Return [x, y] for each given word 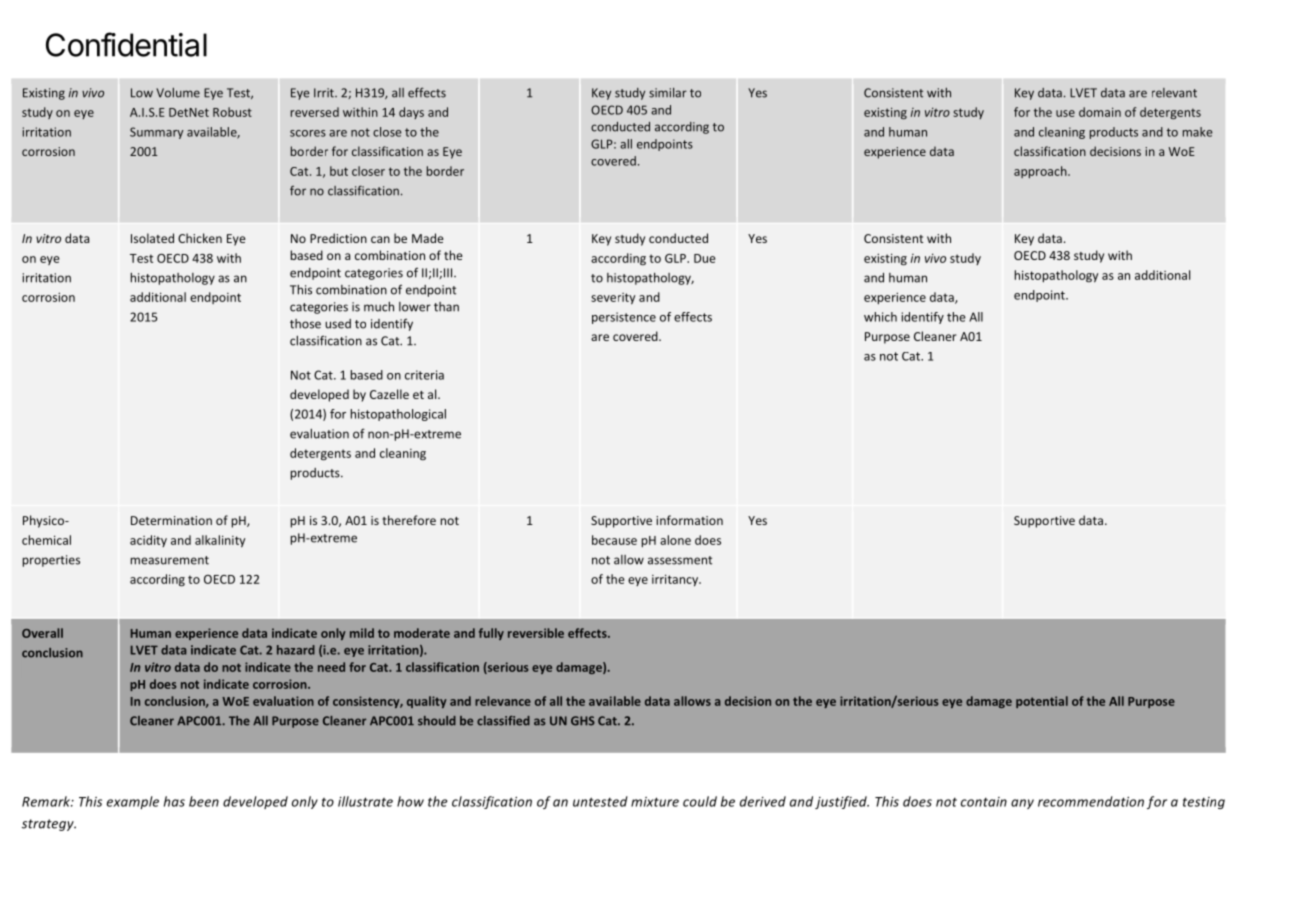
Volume [178, 93]
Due [705, 258]
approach [1041, 172]
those [305, 324]
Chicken [200, 238]
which [880, 317]
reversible [536, 633]
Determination [171, 520]
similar [668, 93]
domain [1100, 112]
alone [675, 540]
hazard [296, 650]
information [689, 520]
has [174, 801]
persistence [624, 318]
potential [1042, 702]
